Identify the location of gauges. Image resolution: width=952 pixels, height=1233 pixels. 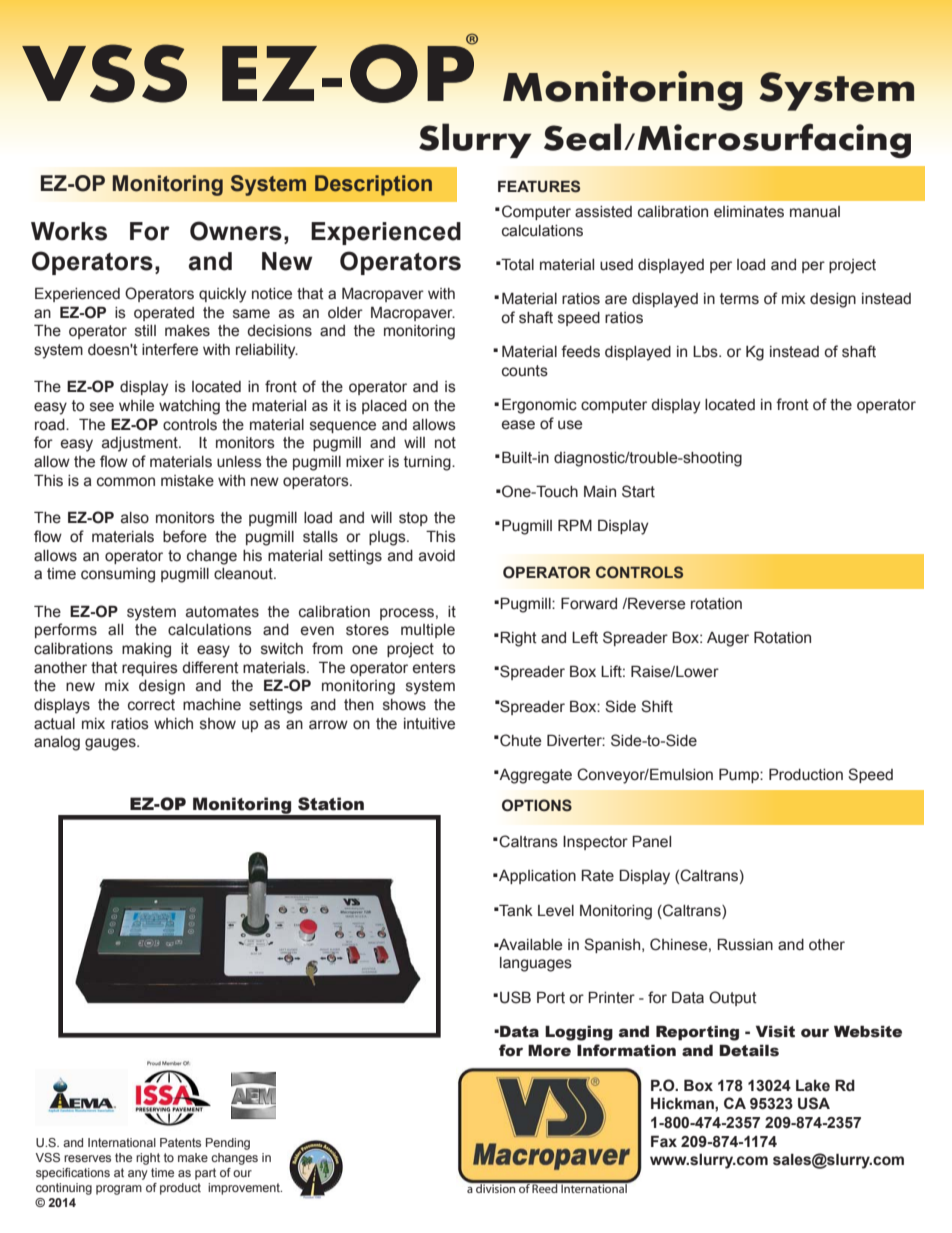
(111, 744).
